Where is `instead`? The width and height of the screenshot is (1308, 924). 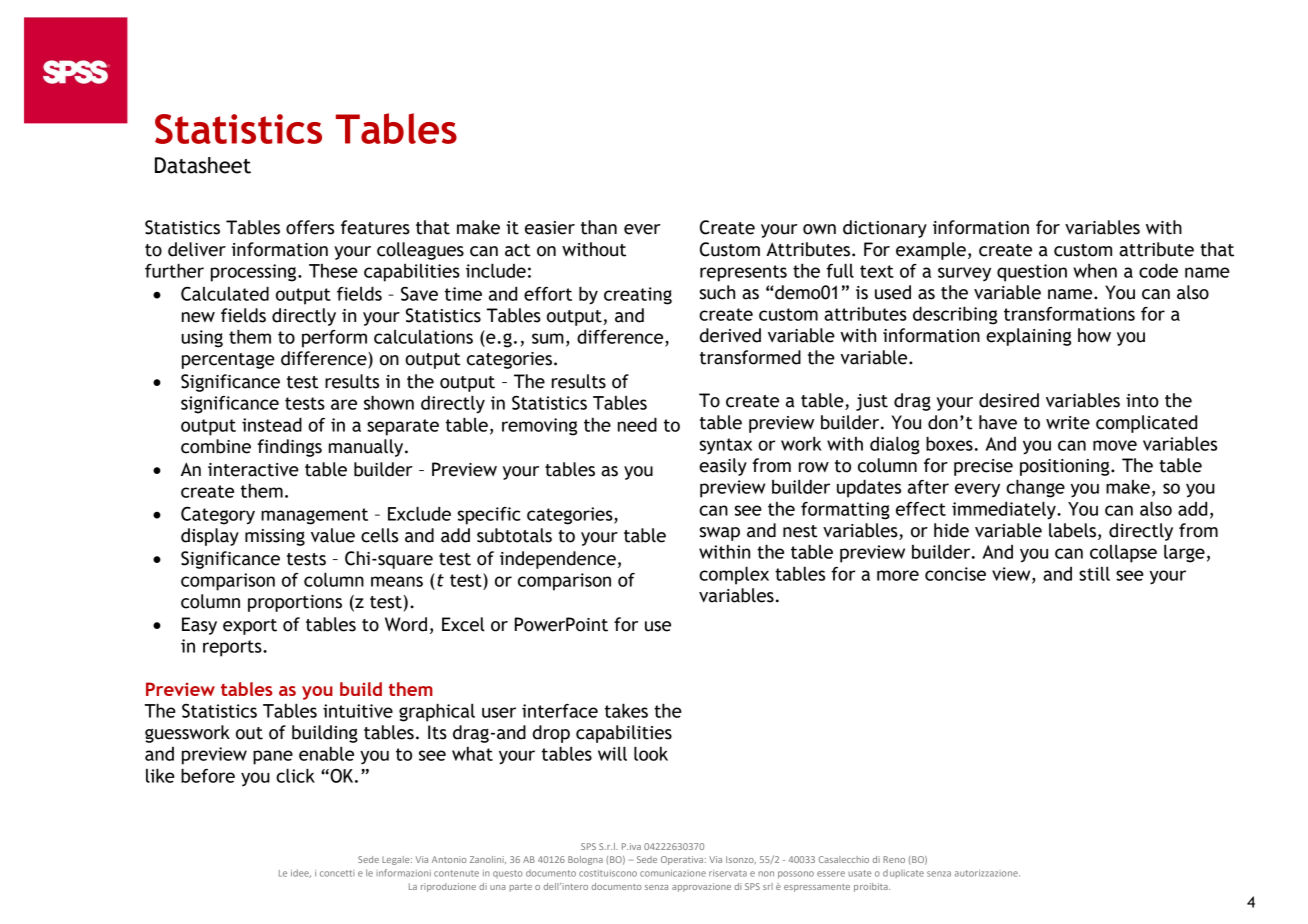 instead is located at coordinates (272, 424).
